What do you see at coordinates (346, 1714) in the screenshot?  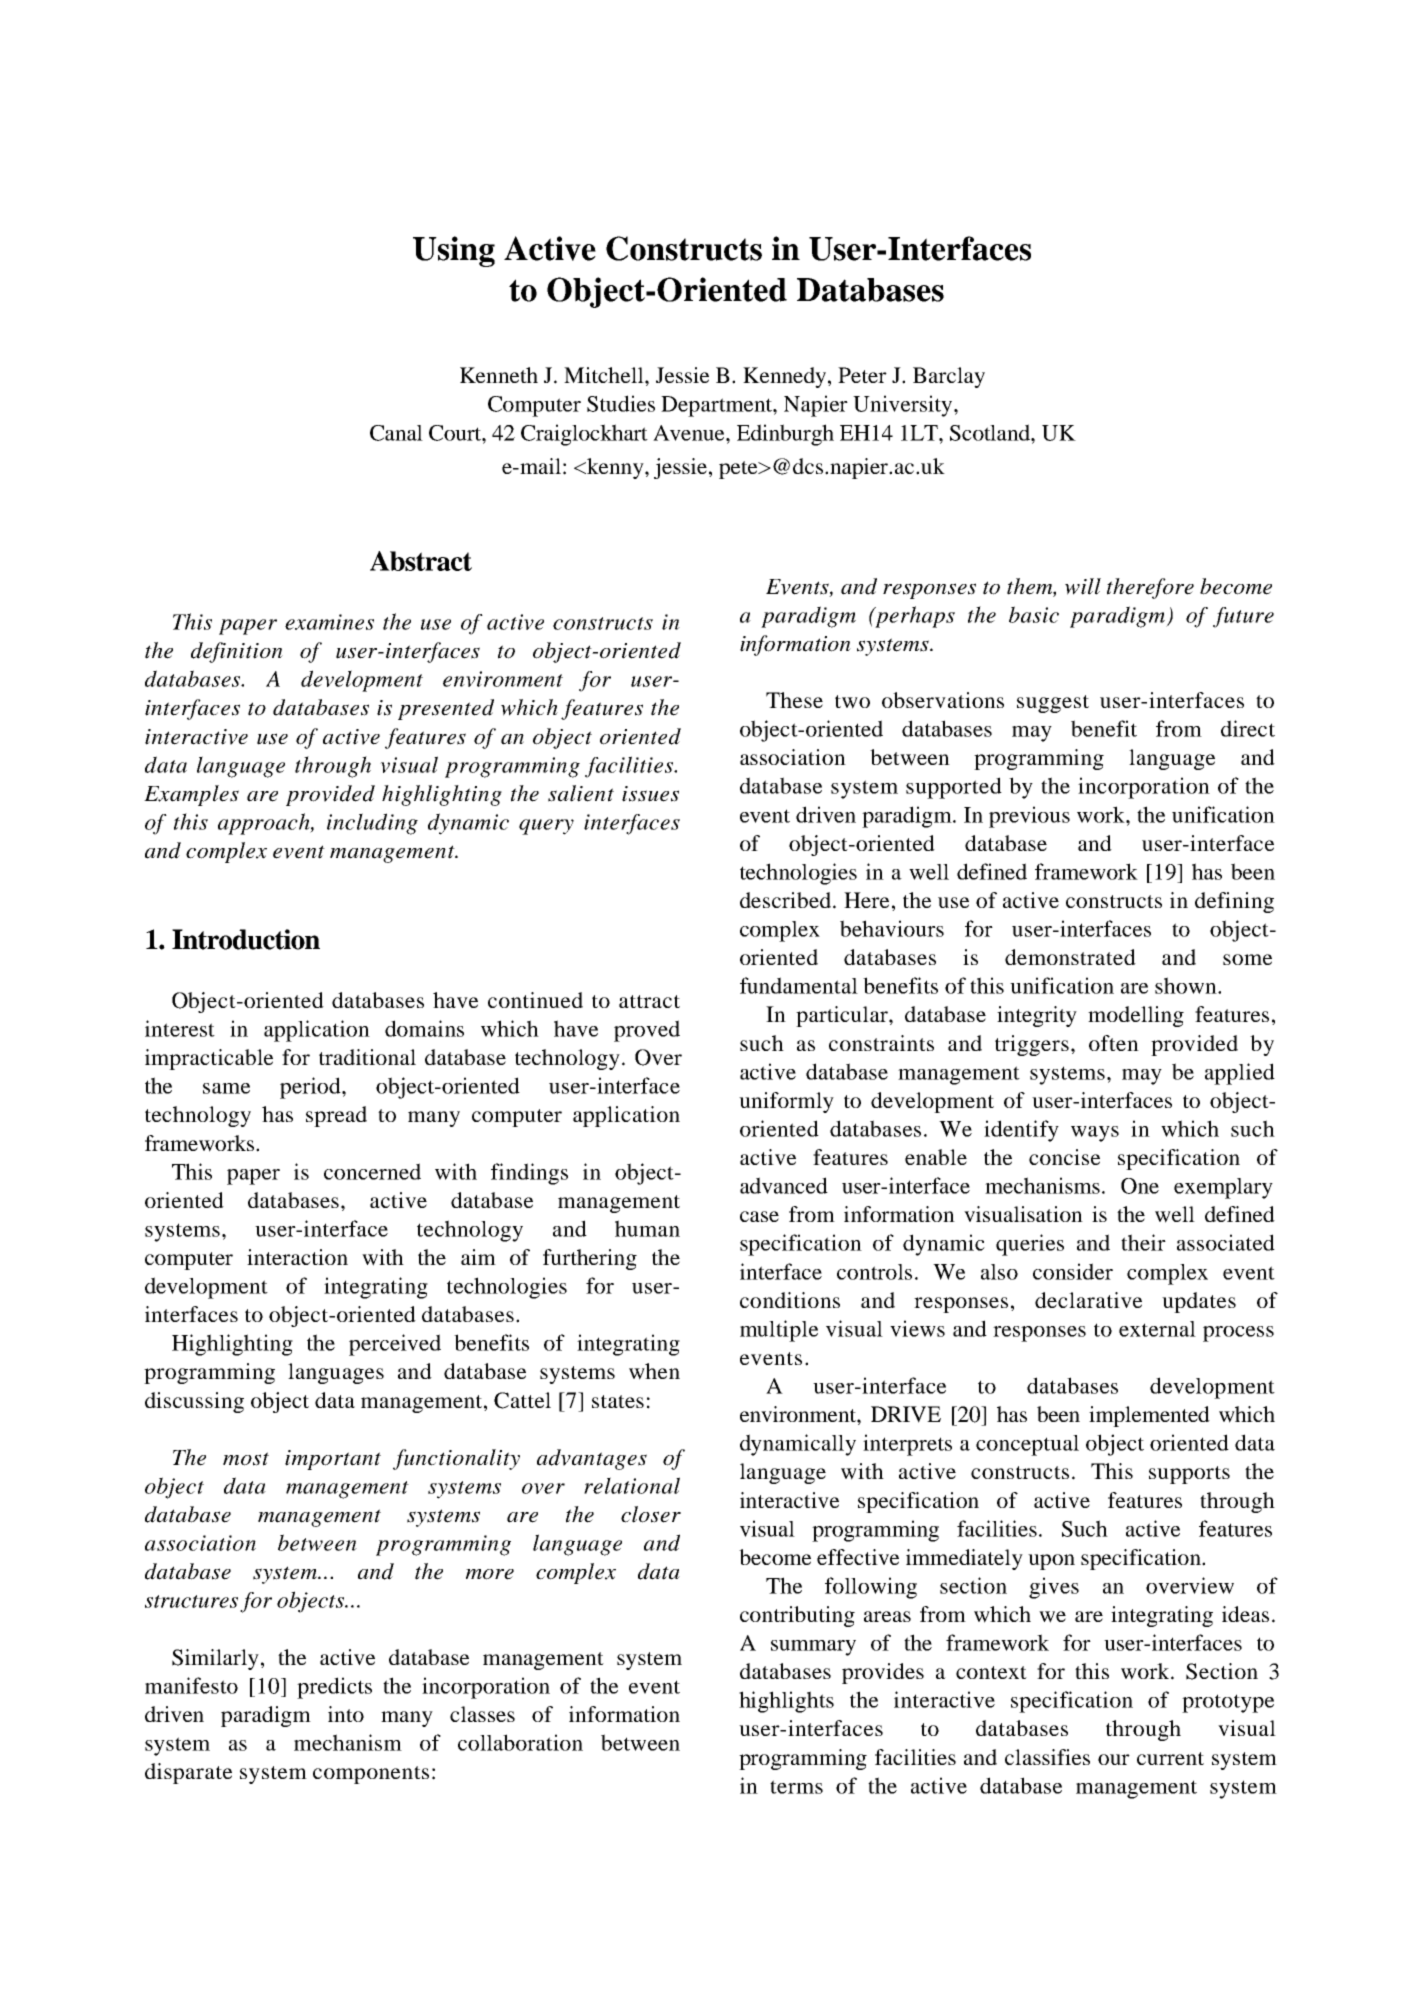 I see `into` at bounding box center [346, 1714].
